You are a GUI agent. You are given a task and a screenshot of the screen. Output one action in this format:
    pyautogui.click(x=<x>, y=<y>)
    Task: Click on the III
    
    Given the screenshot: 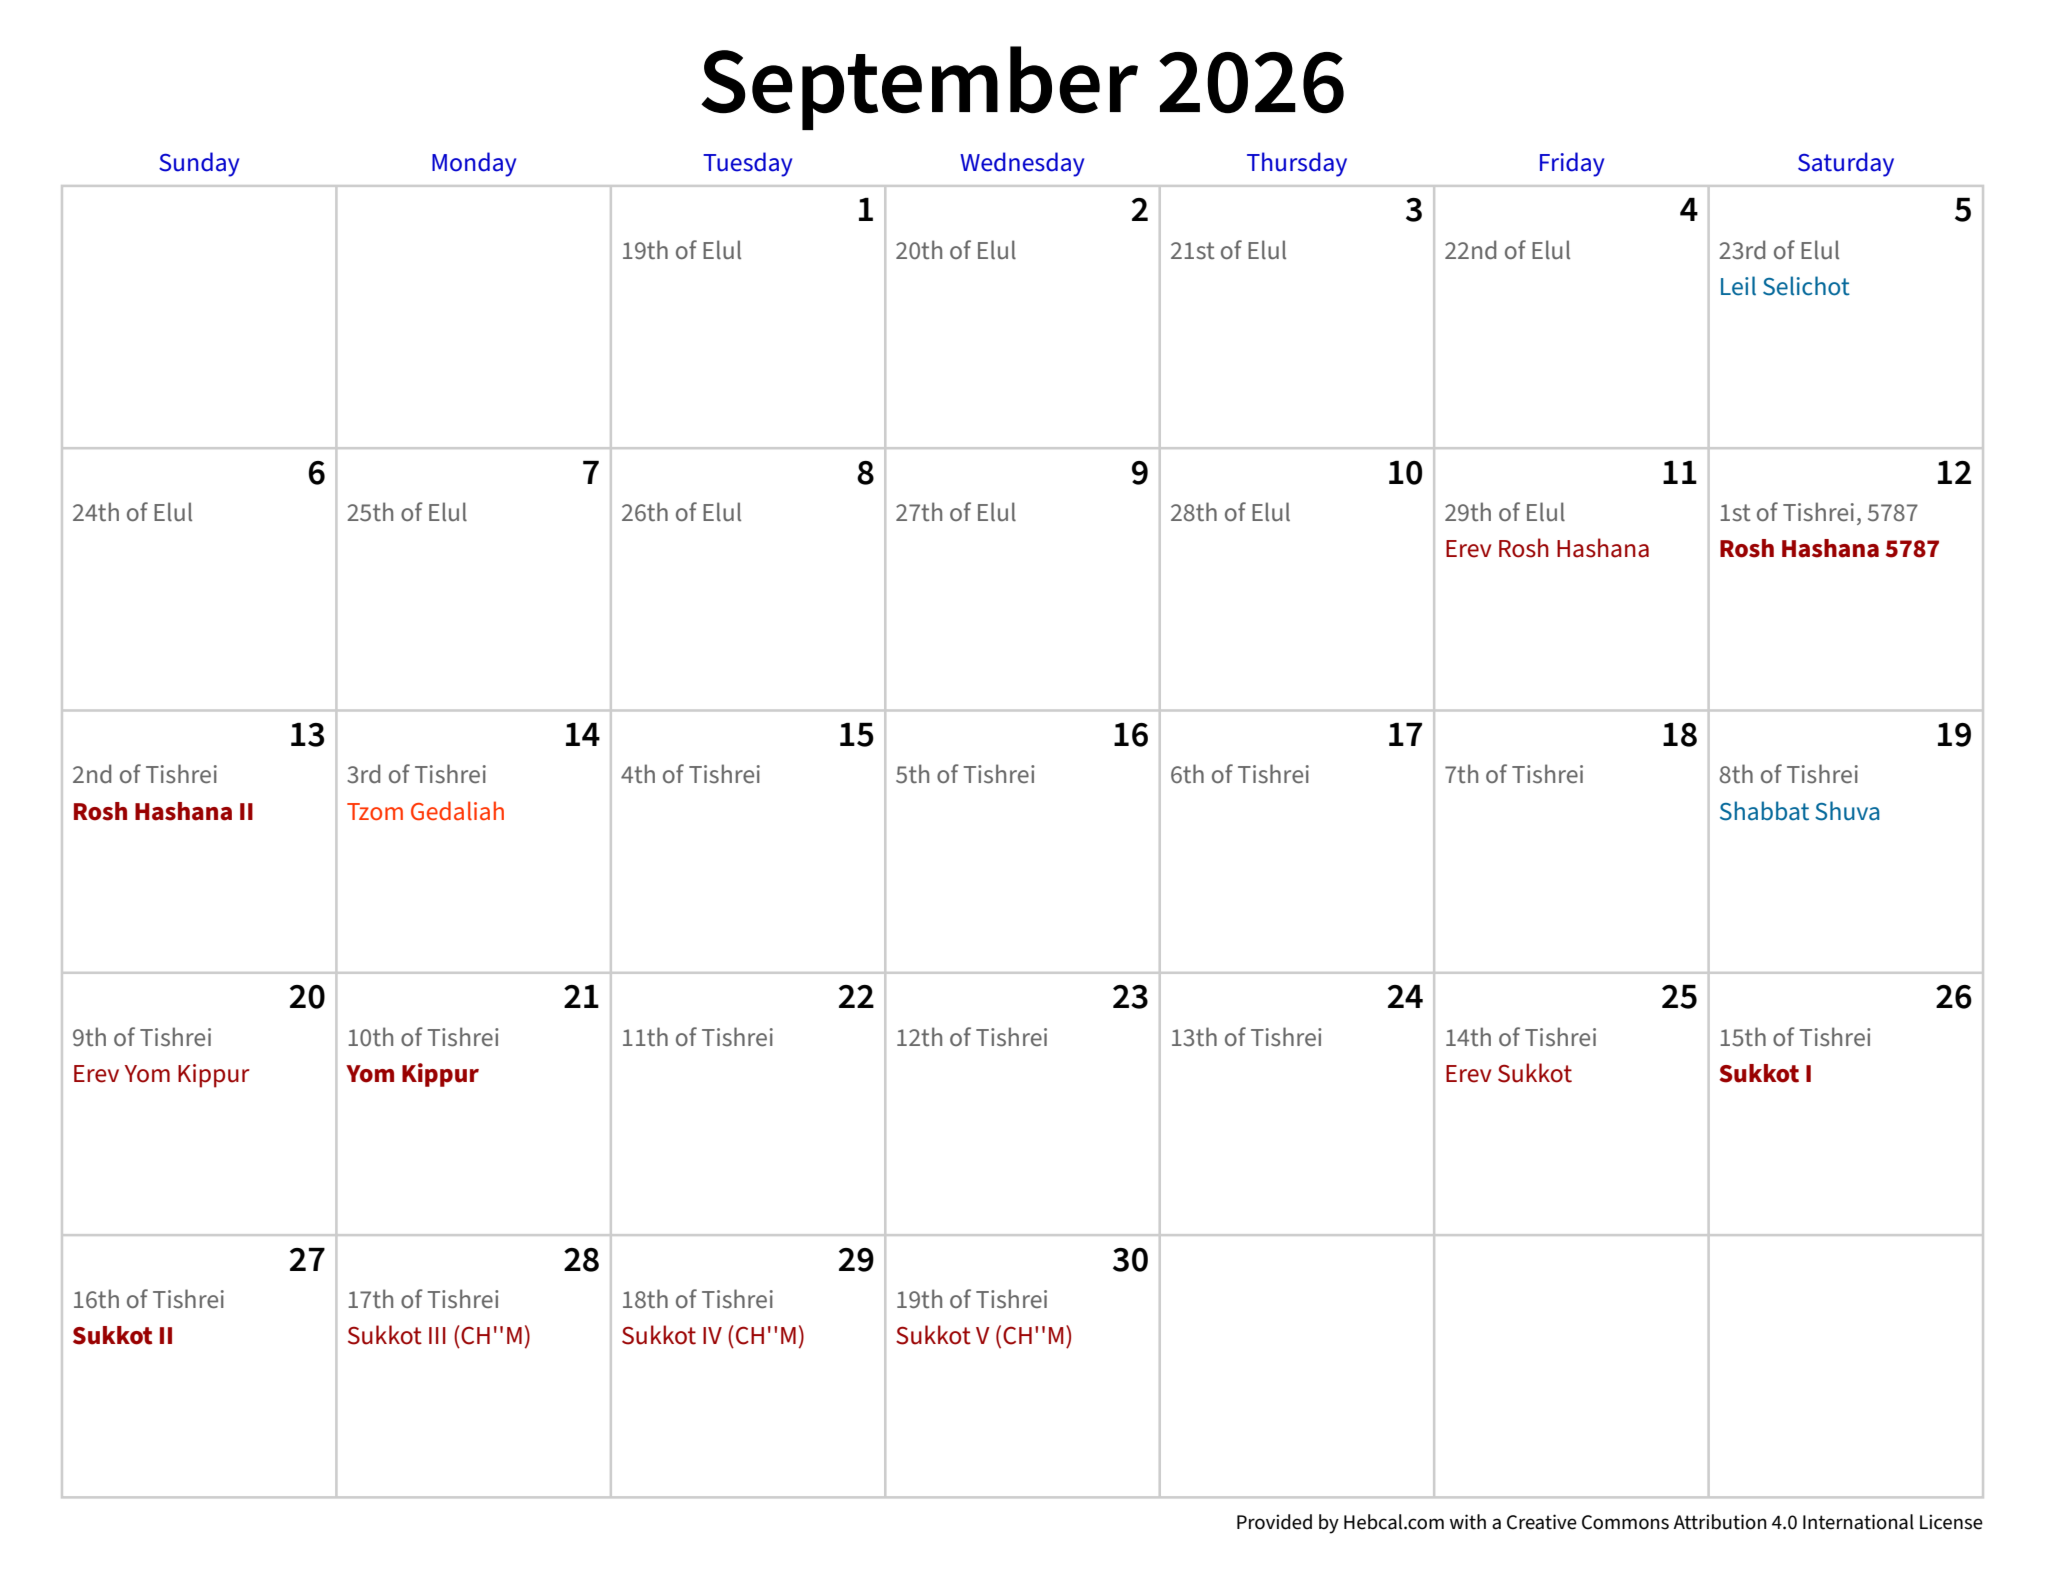 What is the action you would take?
    pyautogui.click(x=437, y=1335)
